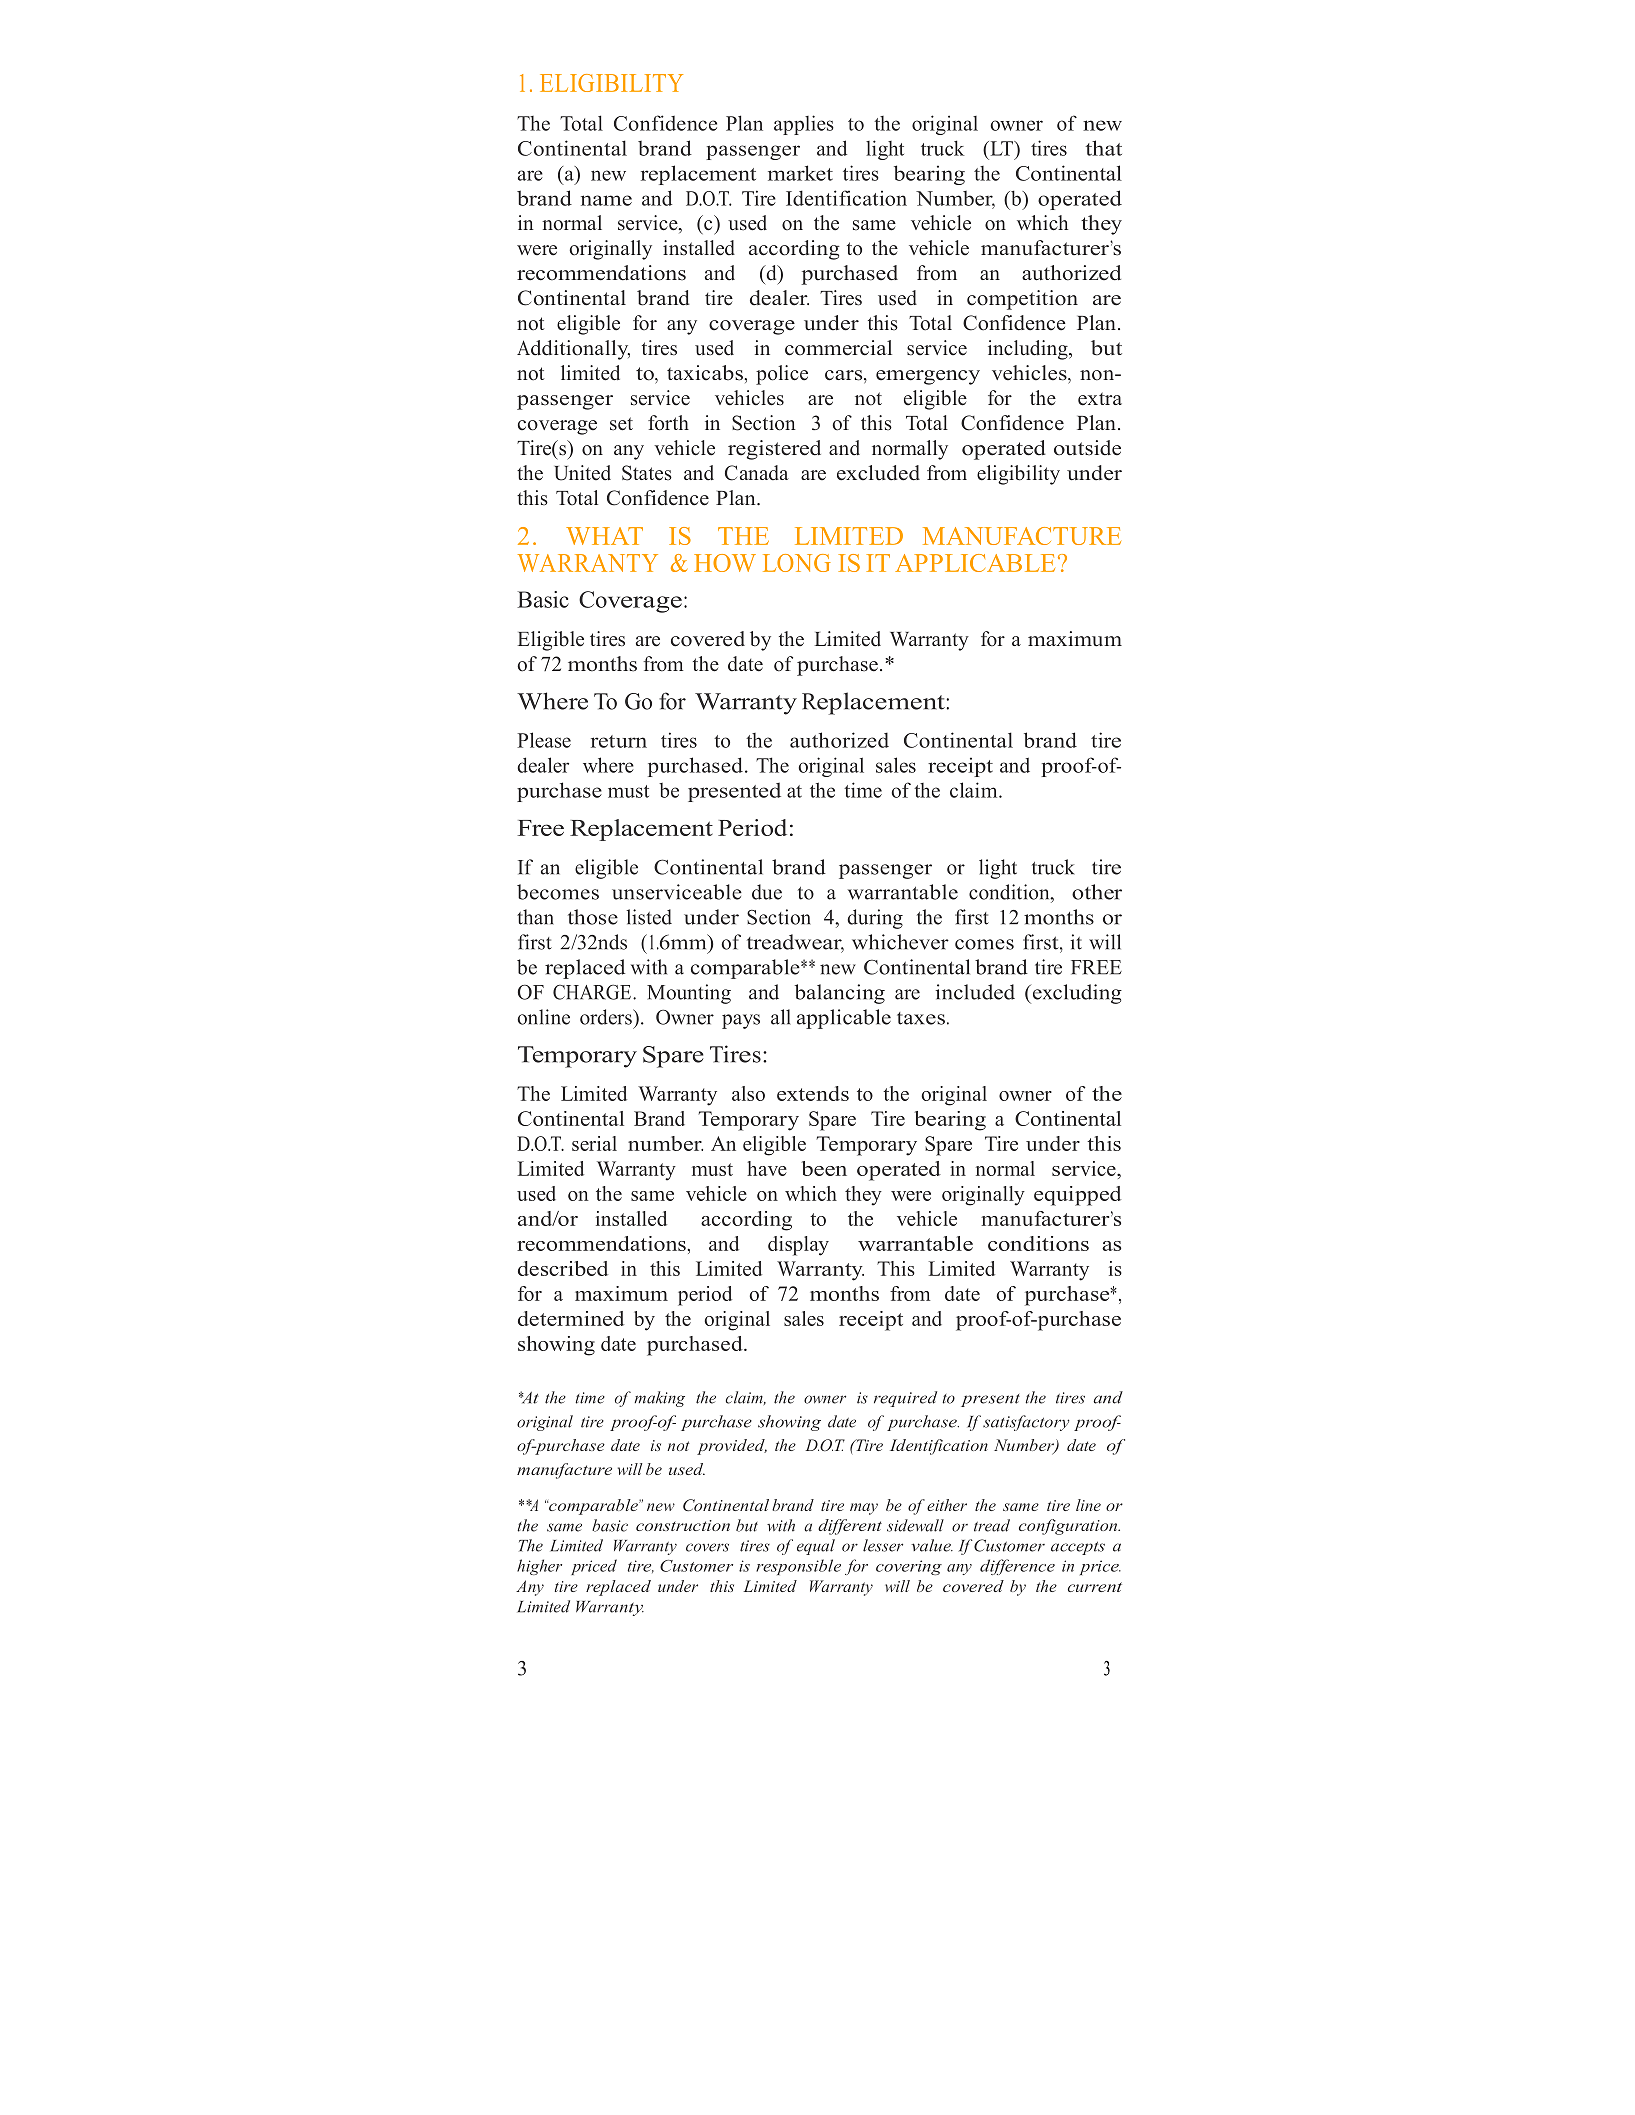  What do you see at coordinates (1077, 1196) in the image?
I see `equipped` at bounding box center [1077, 1196].
